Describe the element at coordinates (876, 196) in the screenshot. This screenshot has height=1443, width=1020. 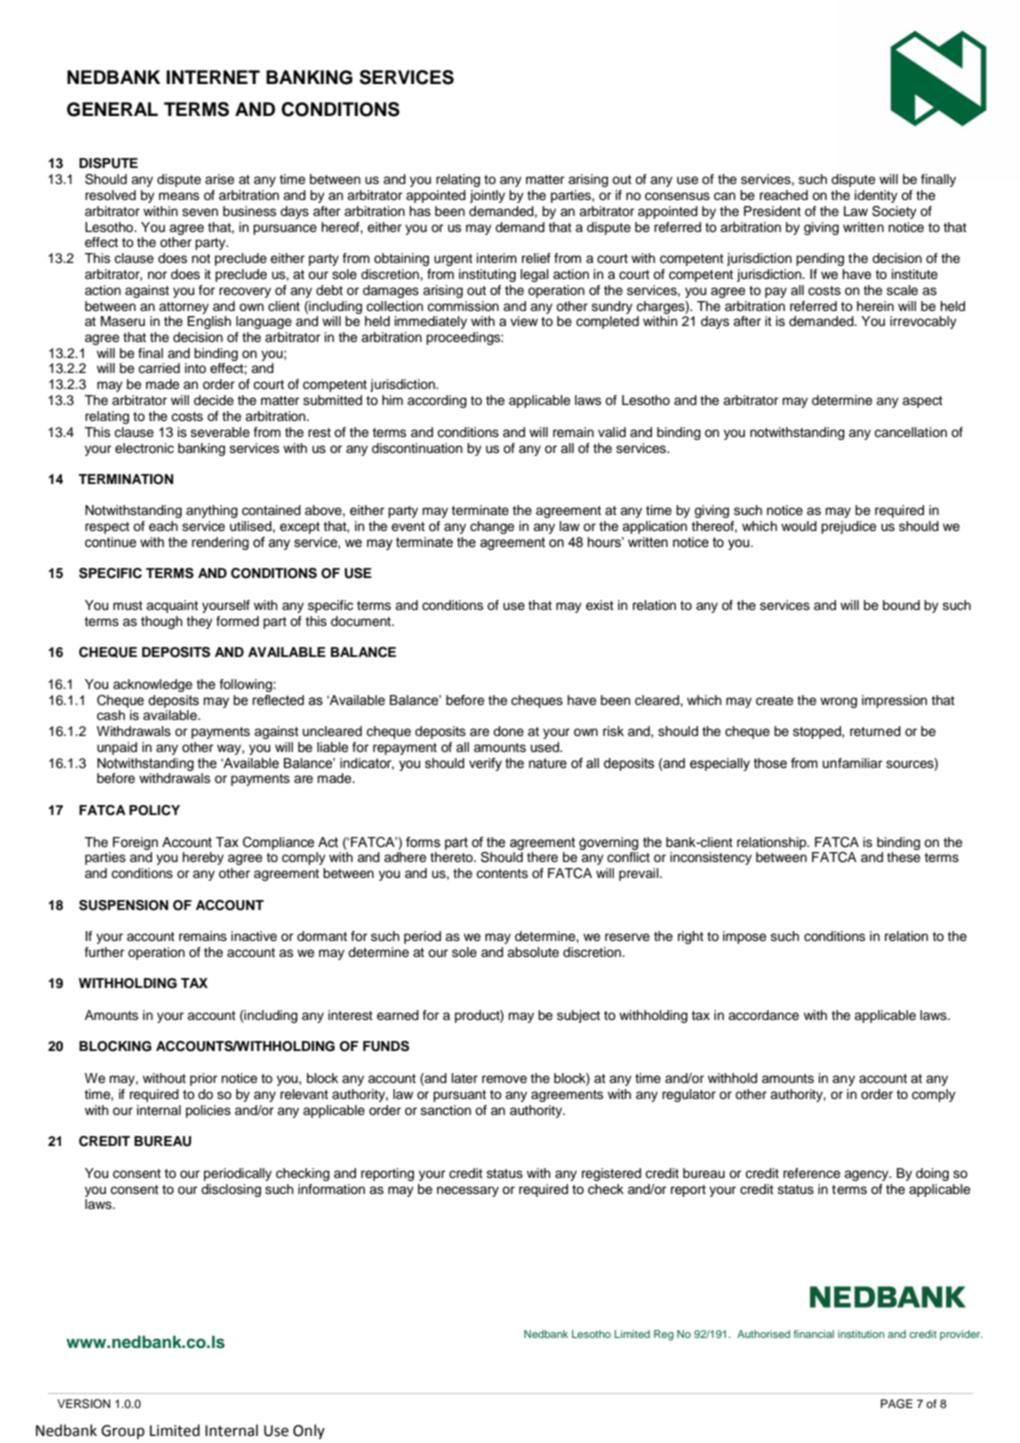
I see `identity` at that location.
